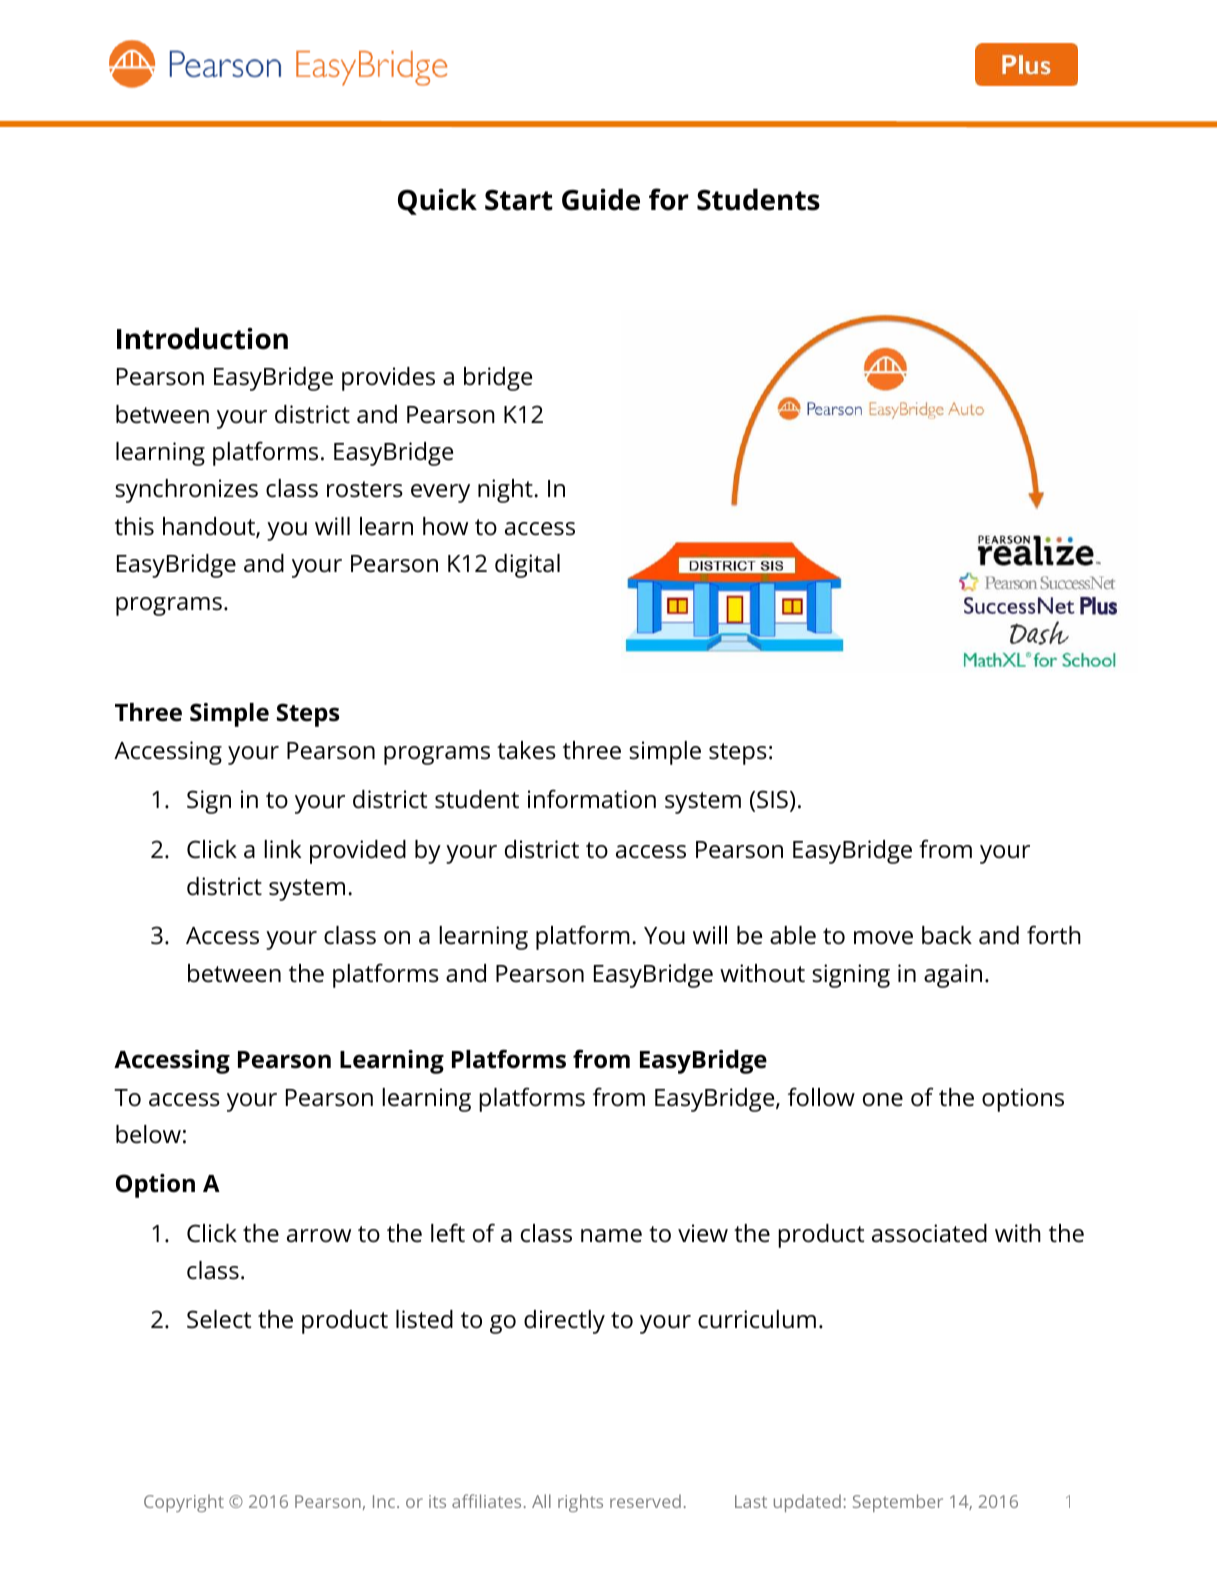  Describe the element at coordinates (134, 526) in the page. I see `this` at that location.
